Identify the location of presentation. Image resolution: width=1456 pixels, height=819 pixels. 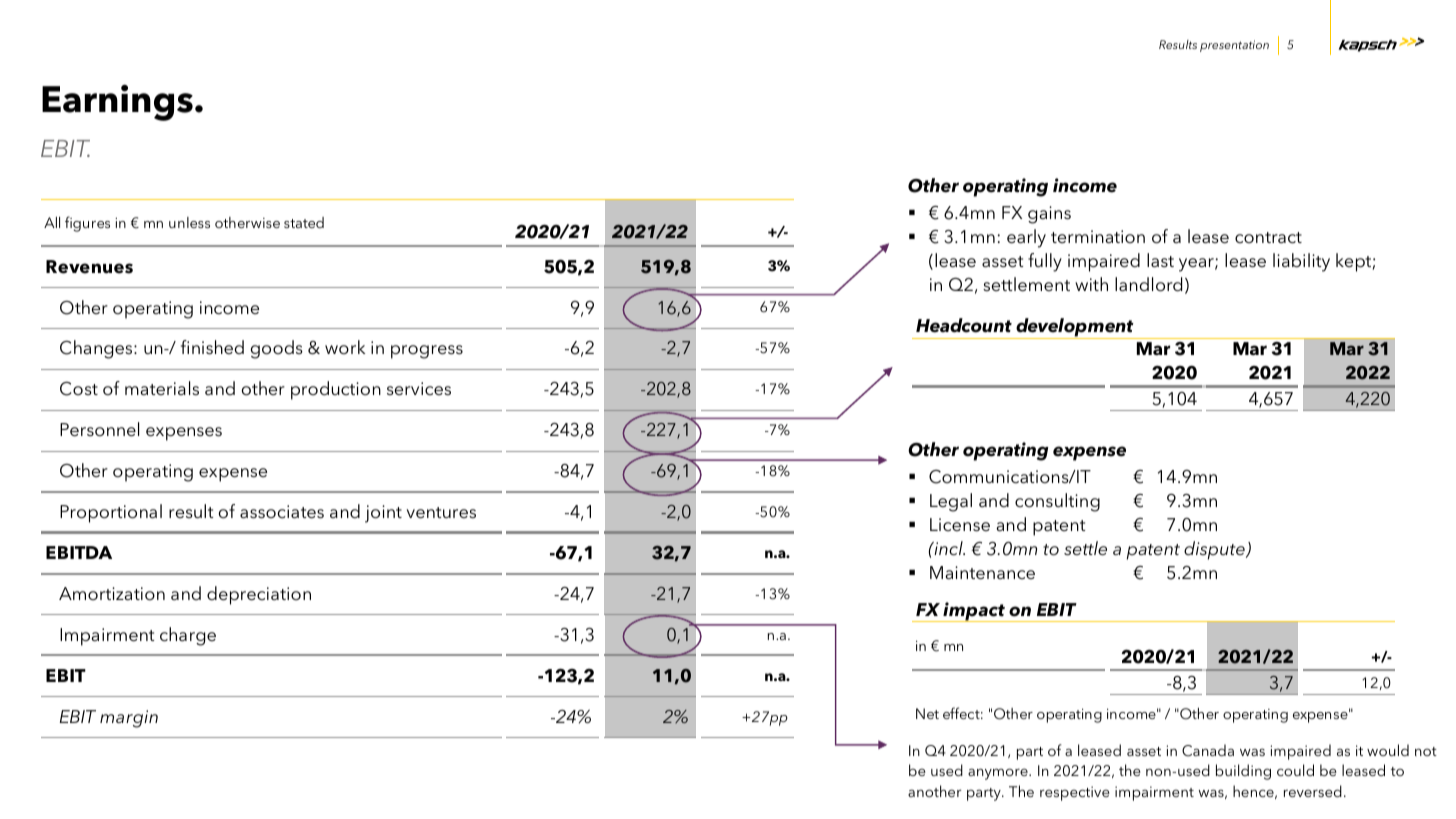
(1234, 46).
